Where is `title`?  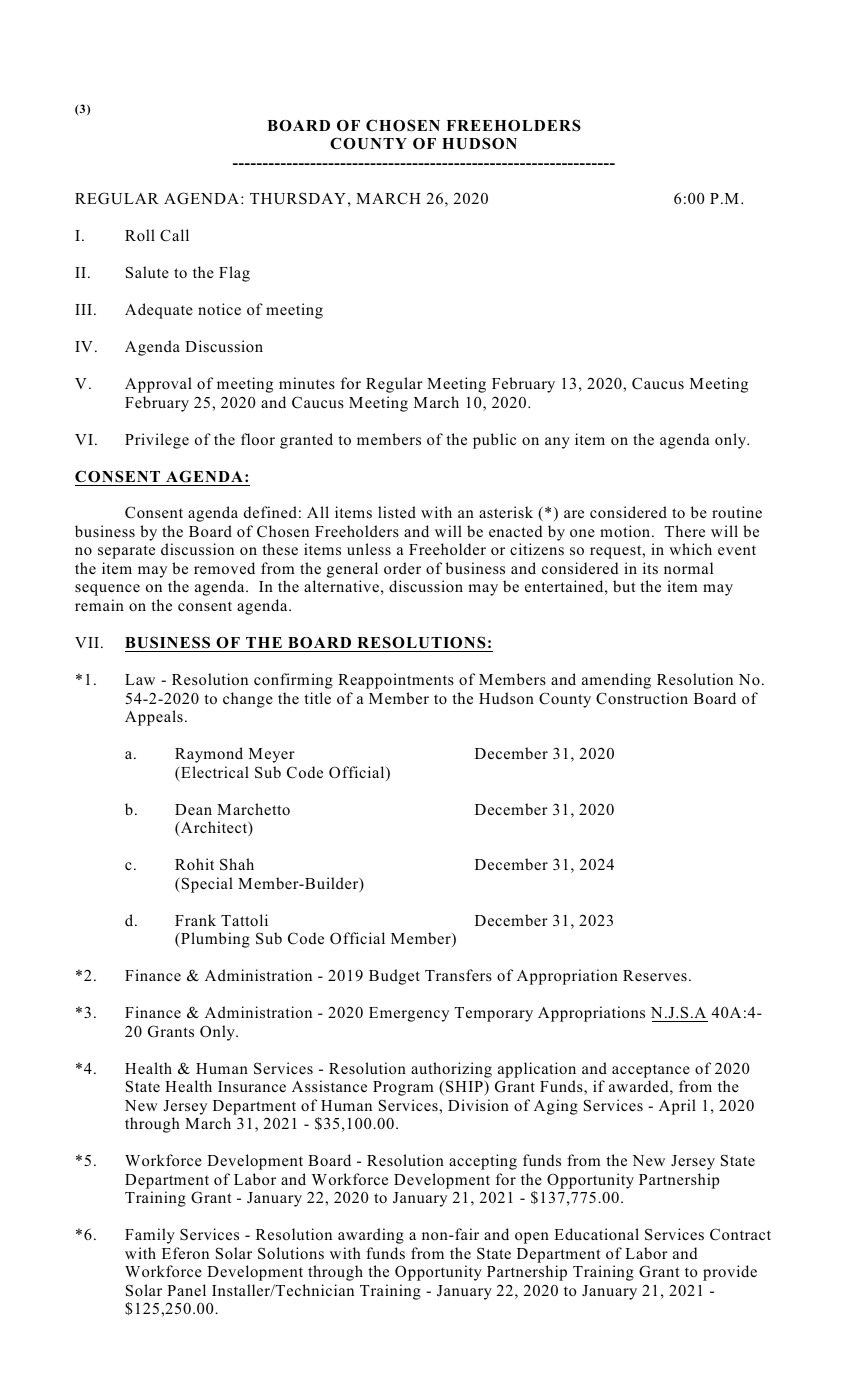
title is located at coordinates (317, 698).
